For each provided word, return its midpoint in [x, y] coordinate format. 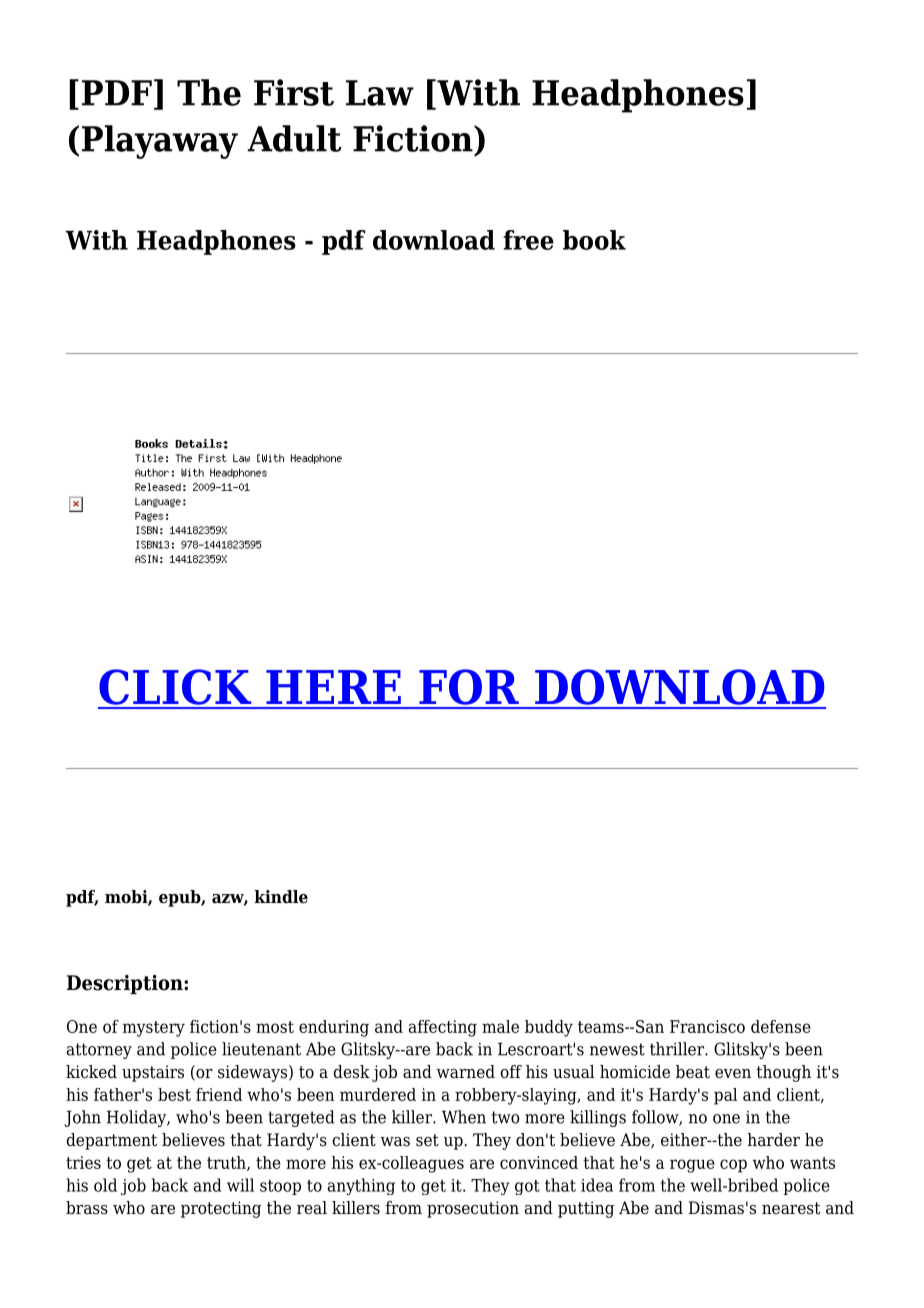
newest [617, 1049]
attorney [99, 1051]
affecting [443, 1028]
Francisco [707, 1026]
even [733, 1074]
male [500, 1026]
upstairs [153, 1073]
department [111, 1141]
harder [774, 1139]
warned [465, 1072]
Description [126, 984]
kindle [281, 897]
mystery [154, 1029]
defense [781, 1026]
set [427, 1140]
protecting [221, 1209]
